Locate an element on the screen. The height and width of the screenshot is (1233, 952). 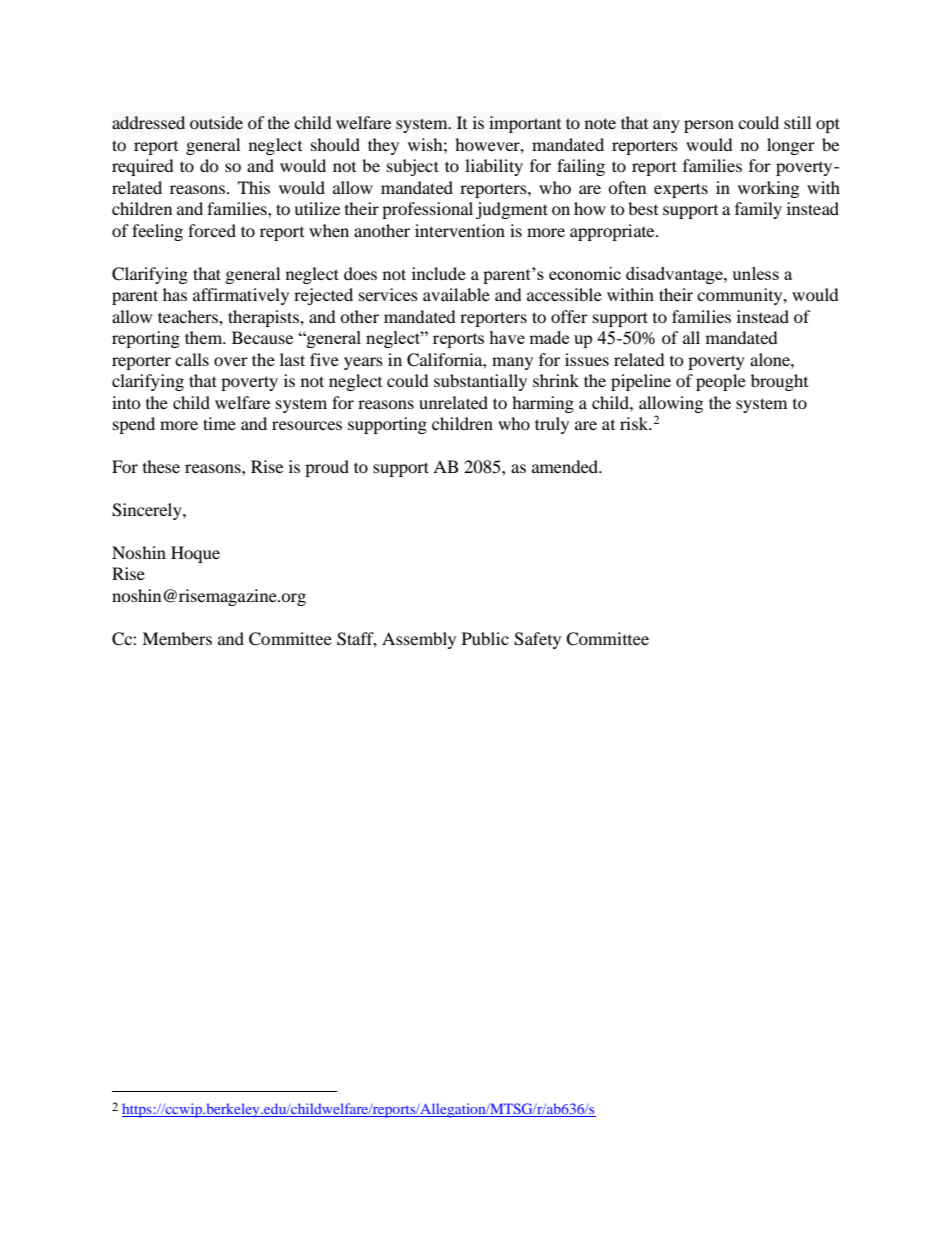
outside is located at coordinates (216, 122).
